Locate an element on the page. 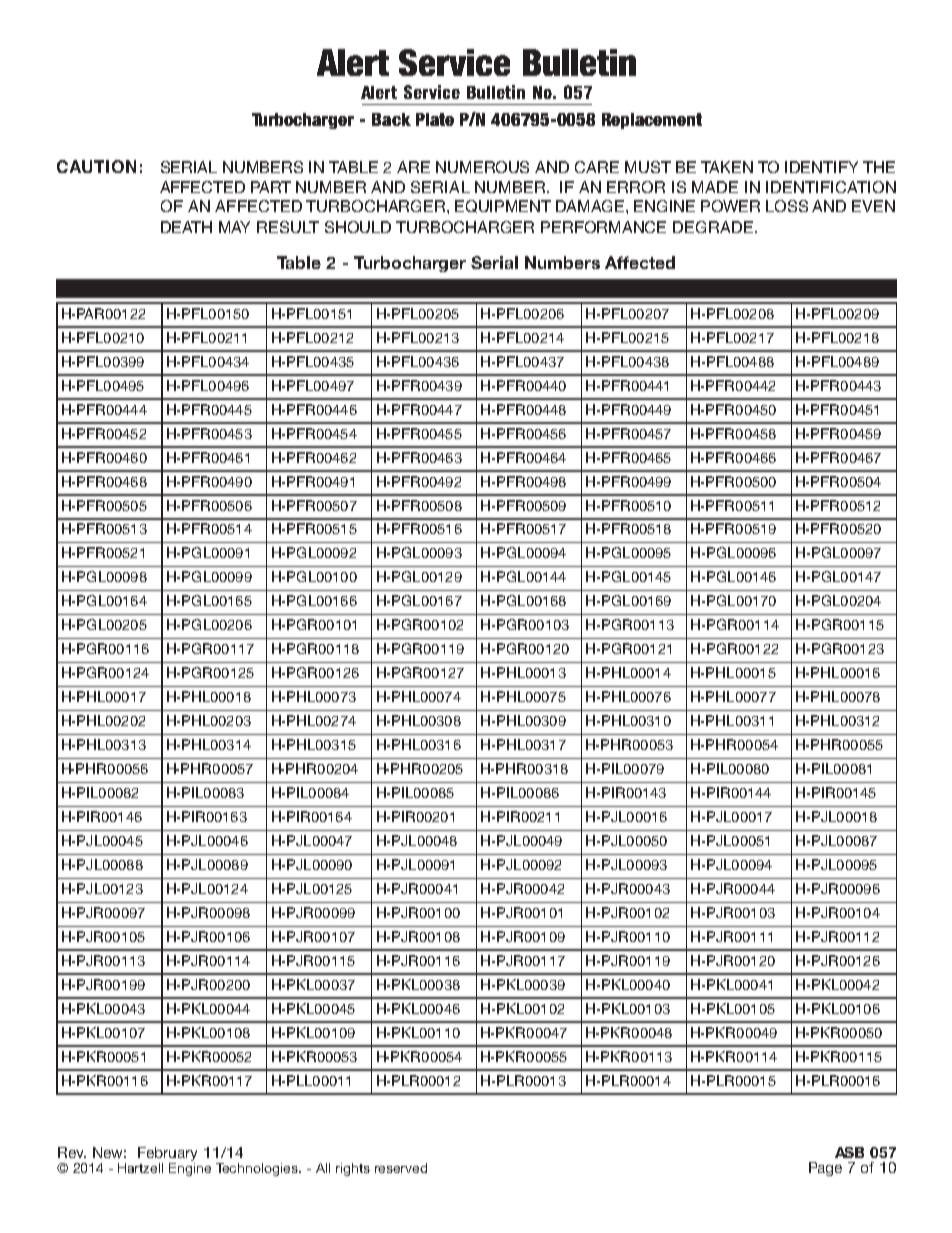  SHOULD is located at coordinates (358, 227).
